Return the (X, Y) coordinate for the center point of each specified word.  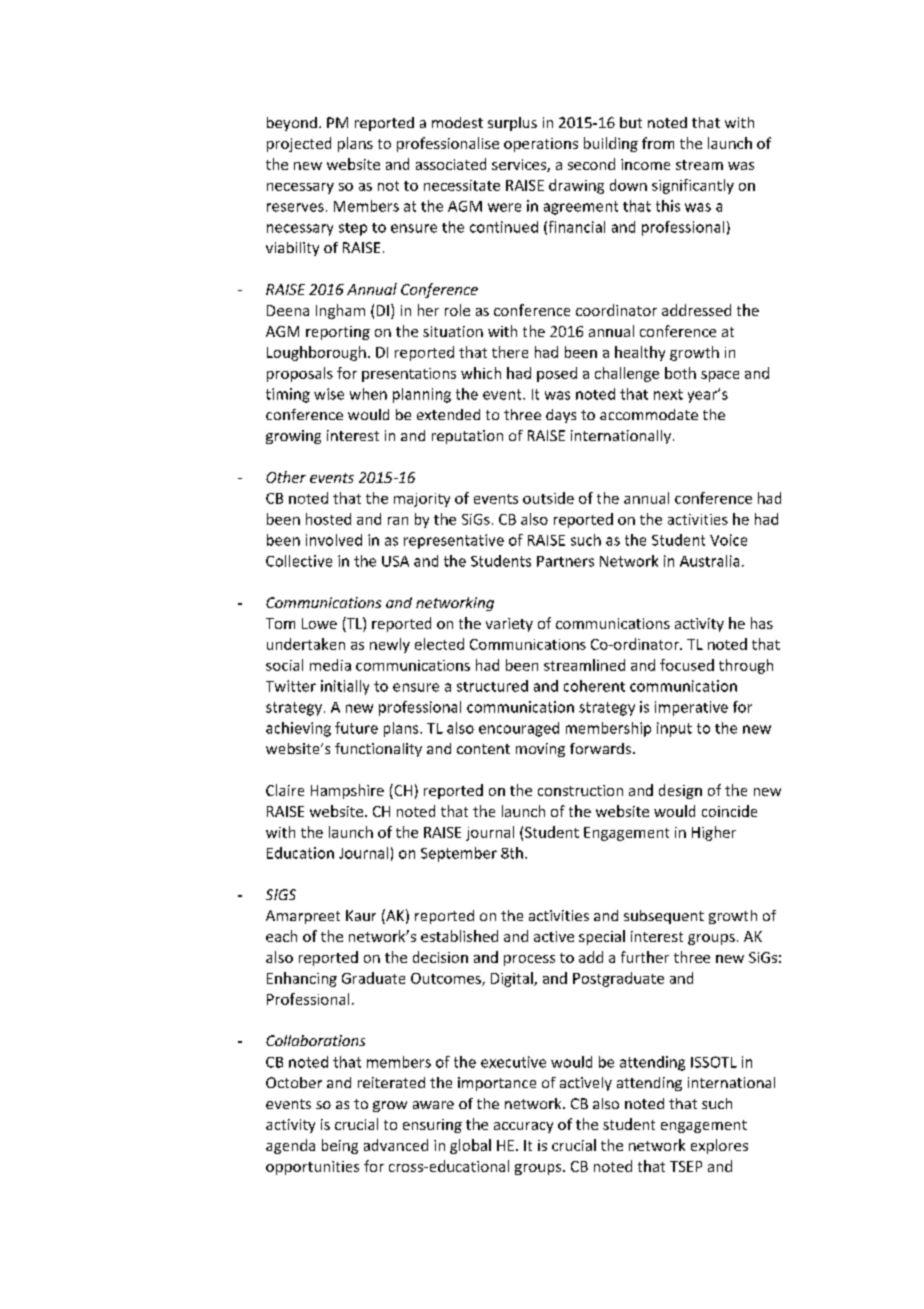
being (340, 1146)
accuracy (523, 1127)
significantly (693, 186)
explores (719, 1146)
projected (299, 144)
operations (541, 145)
